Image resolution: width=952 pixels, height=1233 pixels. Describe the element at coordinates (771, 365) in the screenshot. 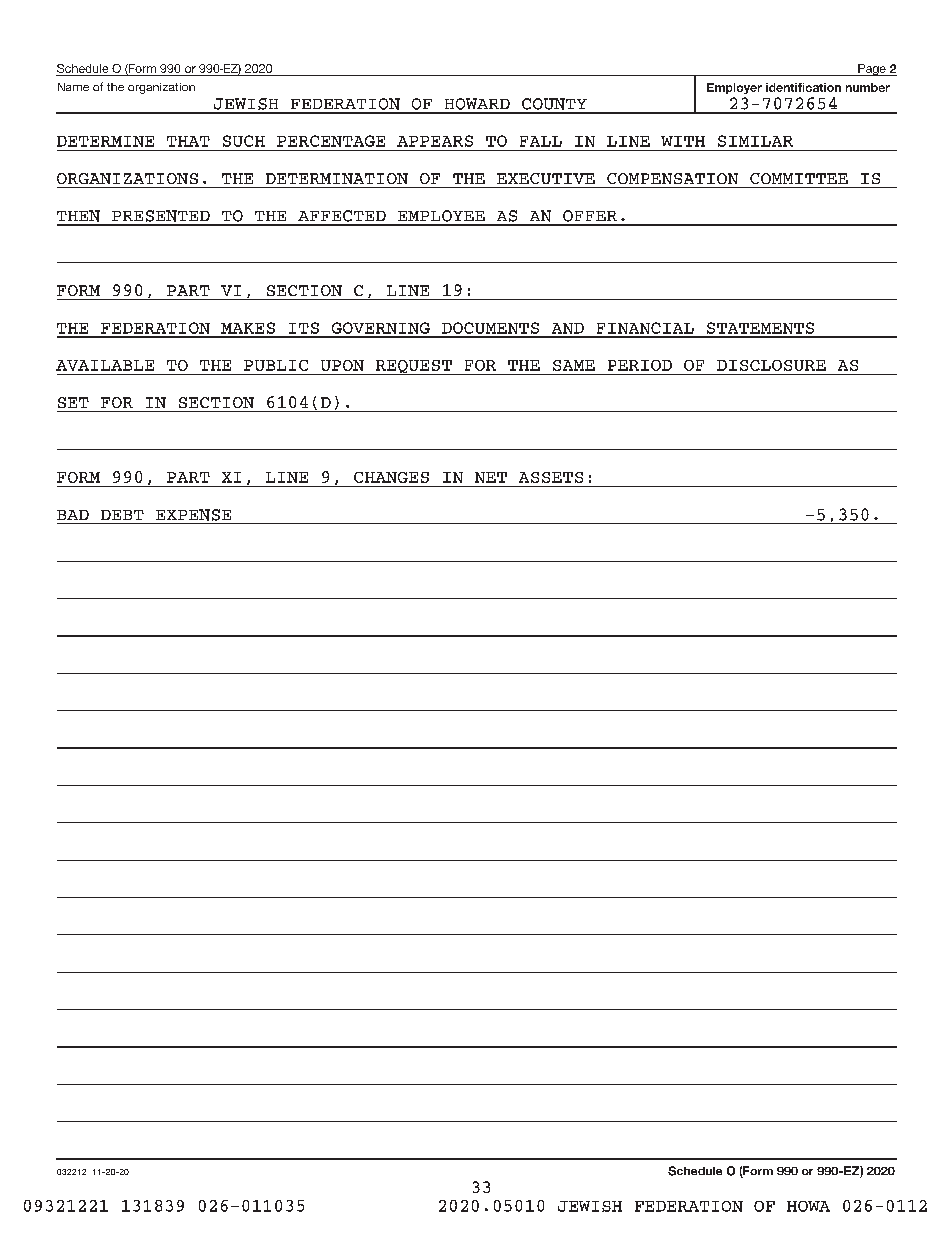

I see `DISCLOSURE` at that location.
